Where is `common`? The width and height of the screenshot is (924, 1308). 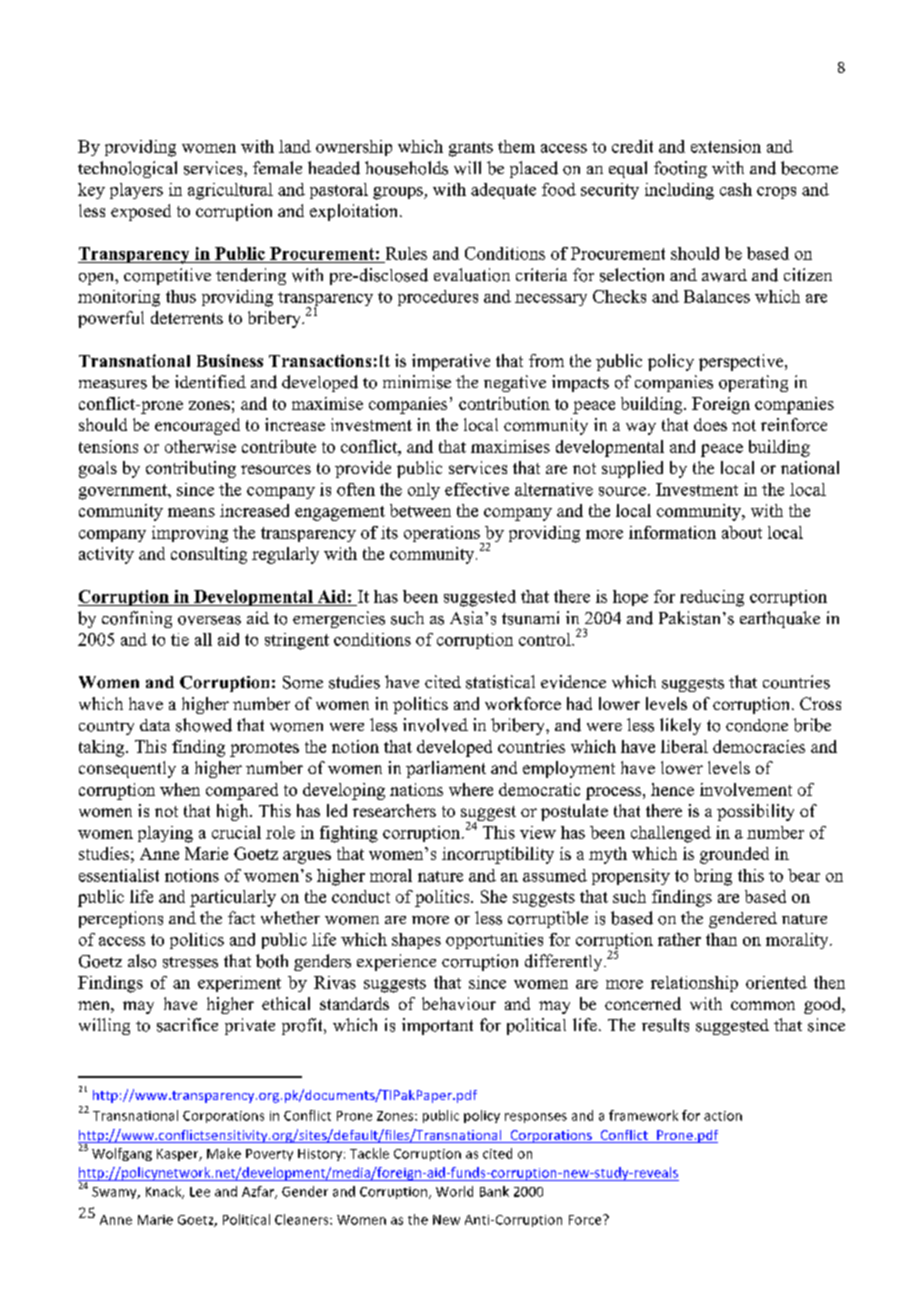 common is located at coordinates (763, 1005).
